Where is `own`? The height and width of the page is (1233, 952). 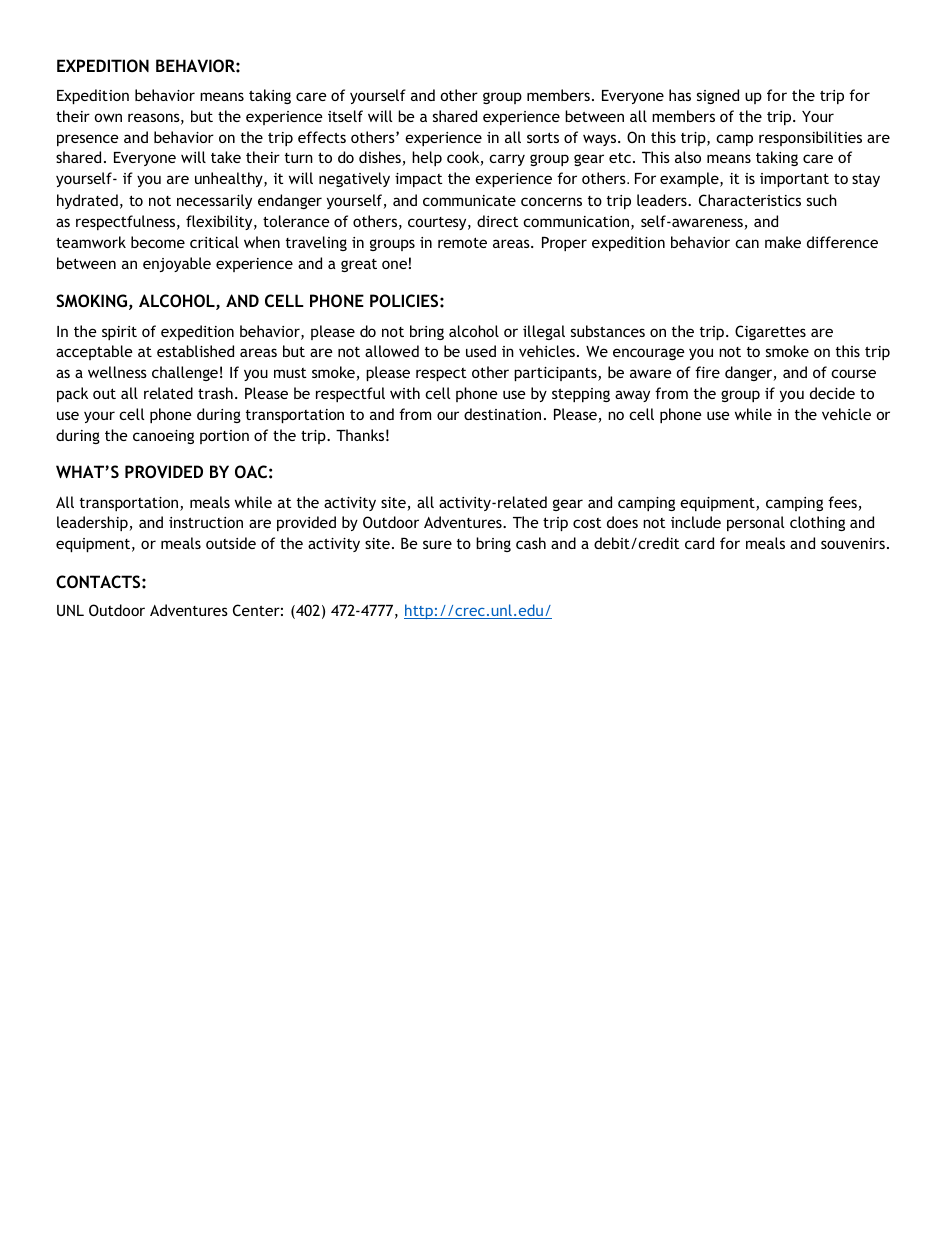 own is located at coordinates (108, 117).
